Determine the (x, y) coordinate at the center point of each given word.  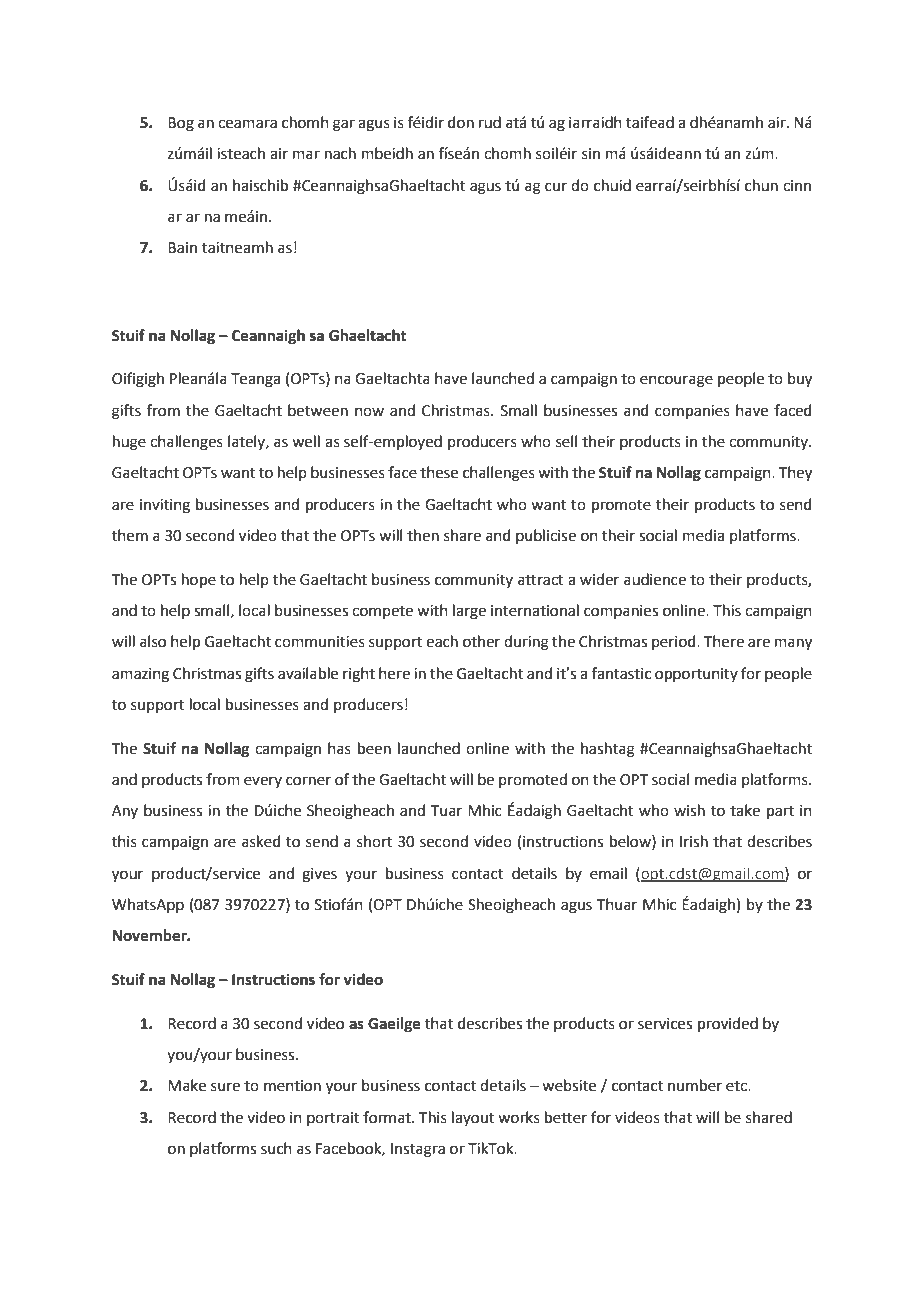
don (461, 122)
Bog (181, 124)
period (675, 642)
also (153, 641)
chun (761, 185)
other (481, 641)
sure (225, 1087)
